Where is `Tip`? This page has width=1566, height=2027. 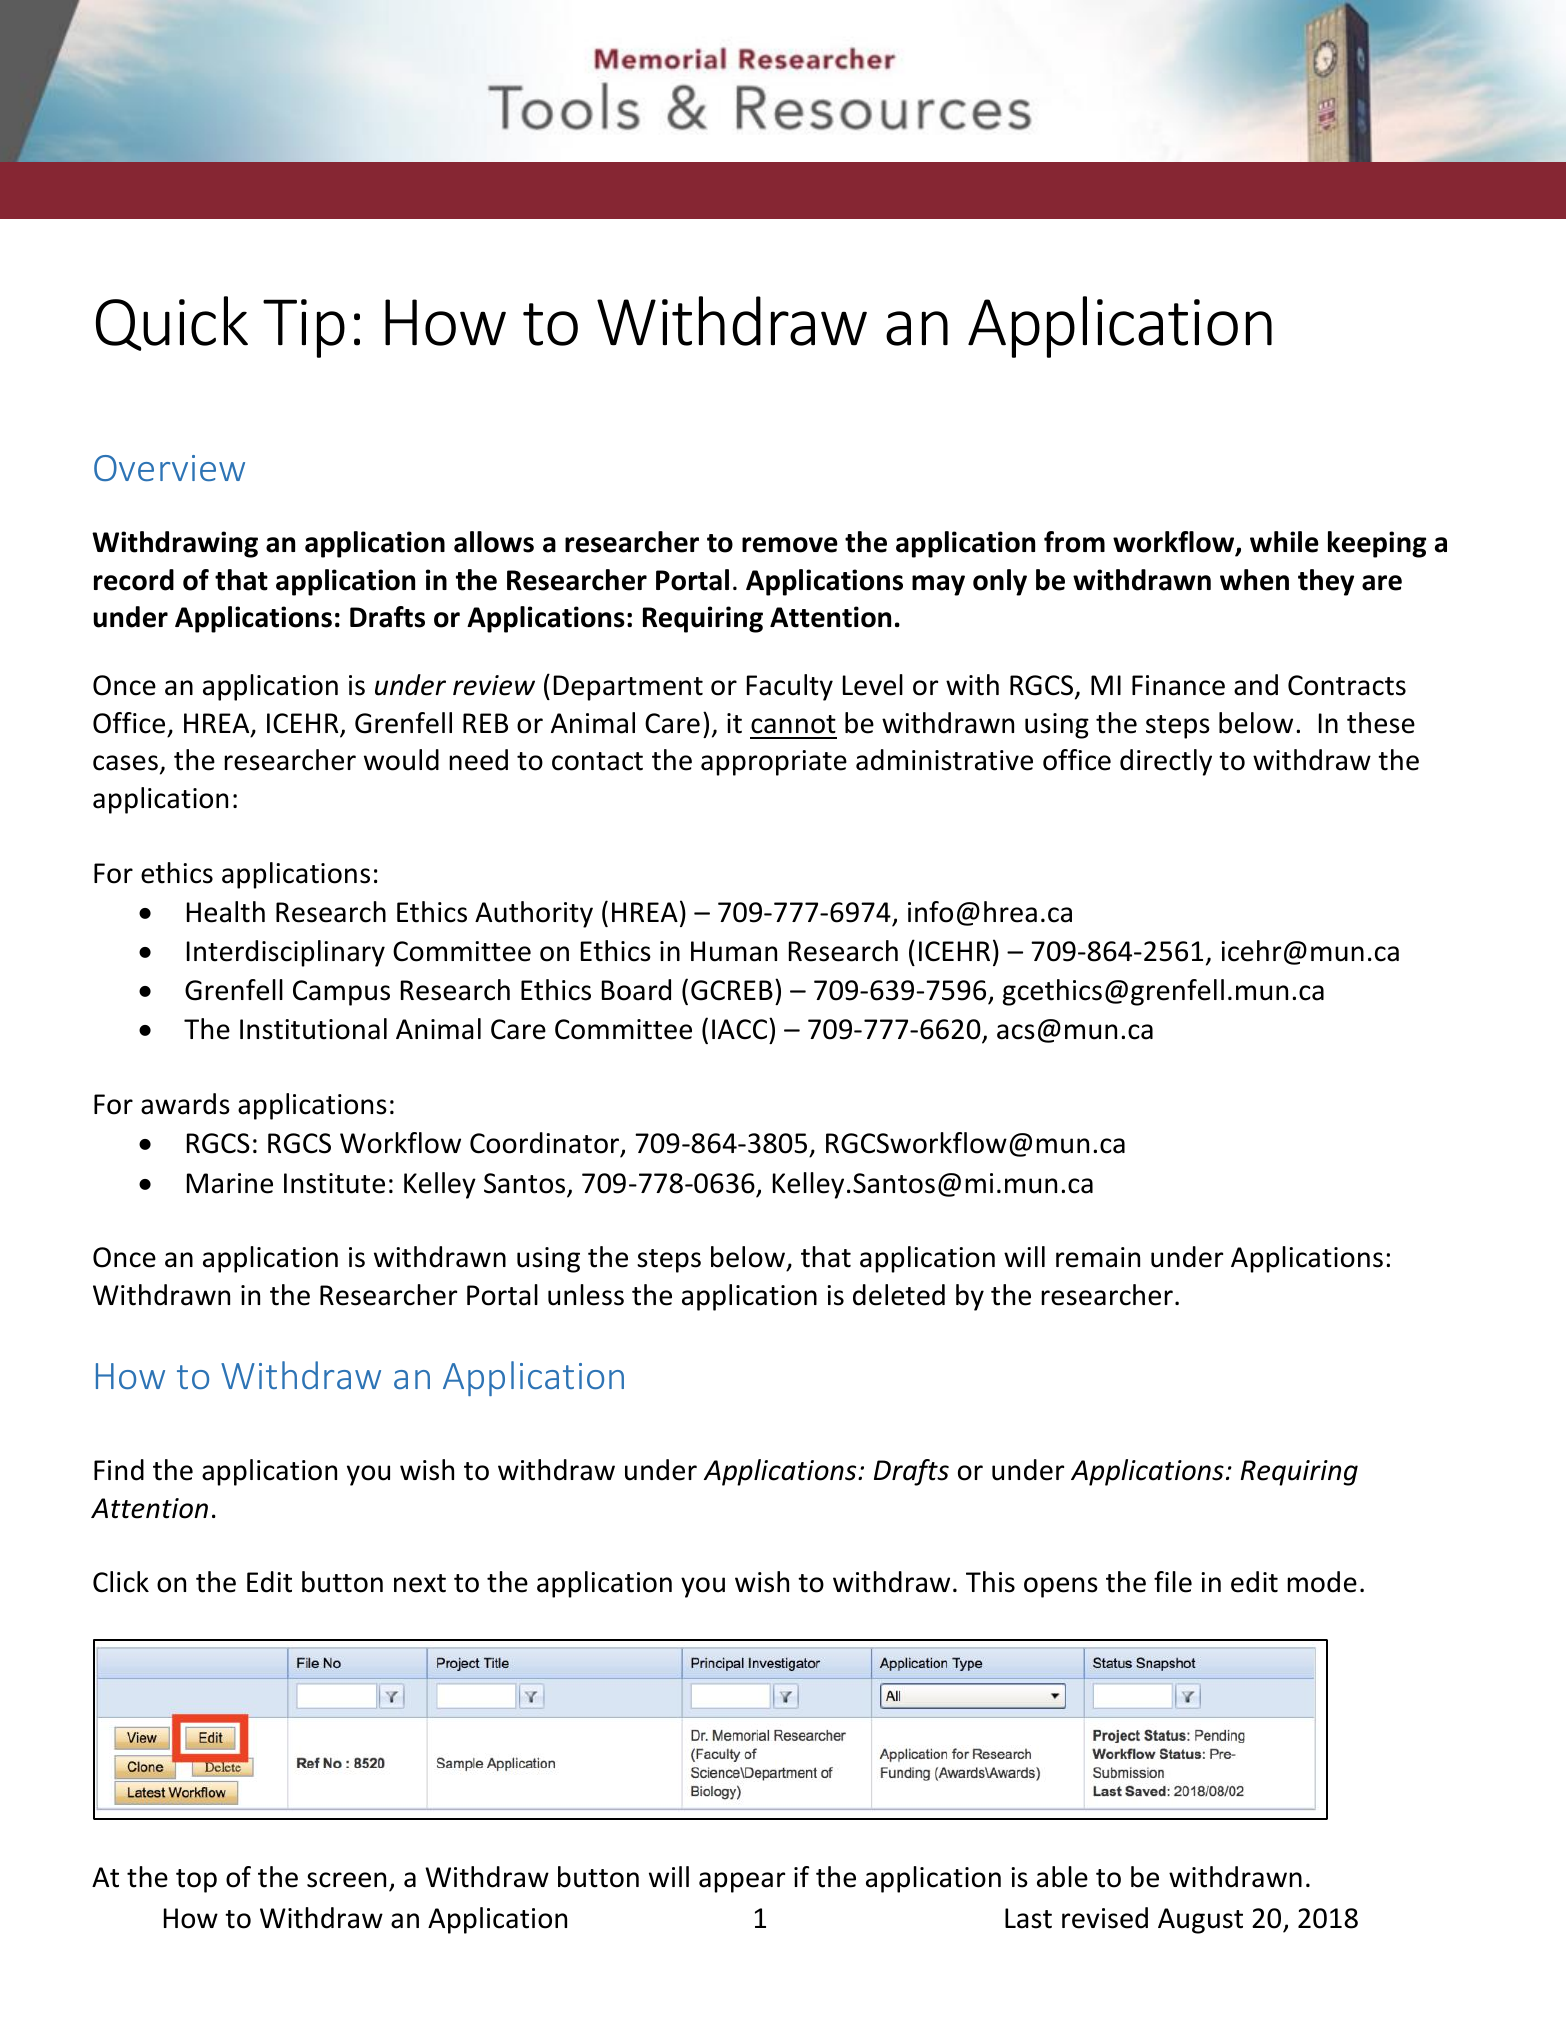
Tip is located at coordinates (304, 328).
